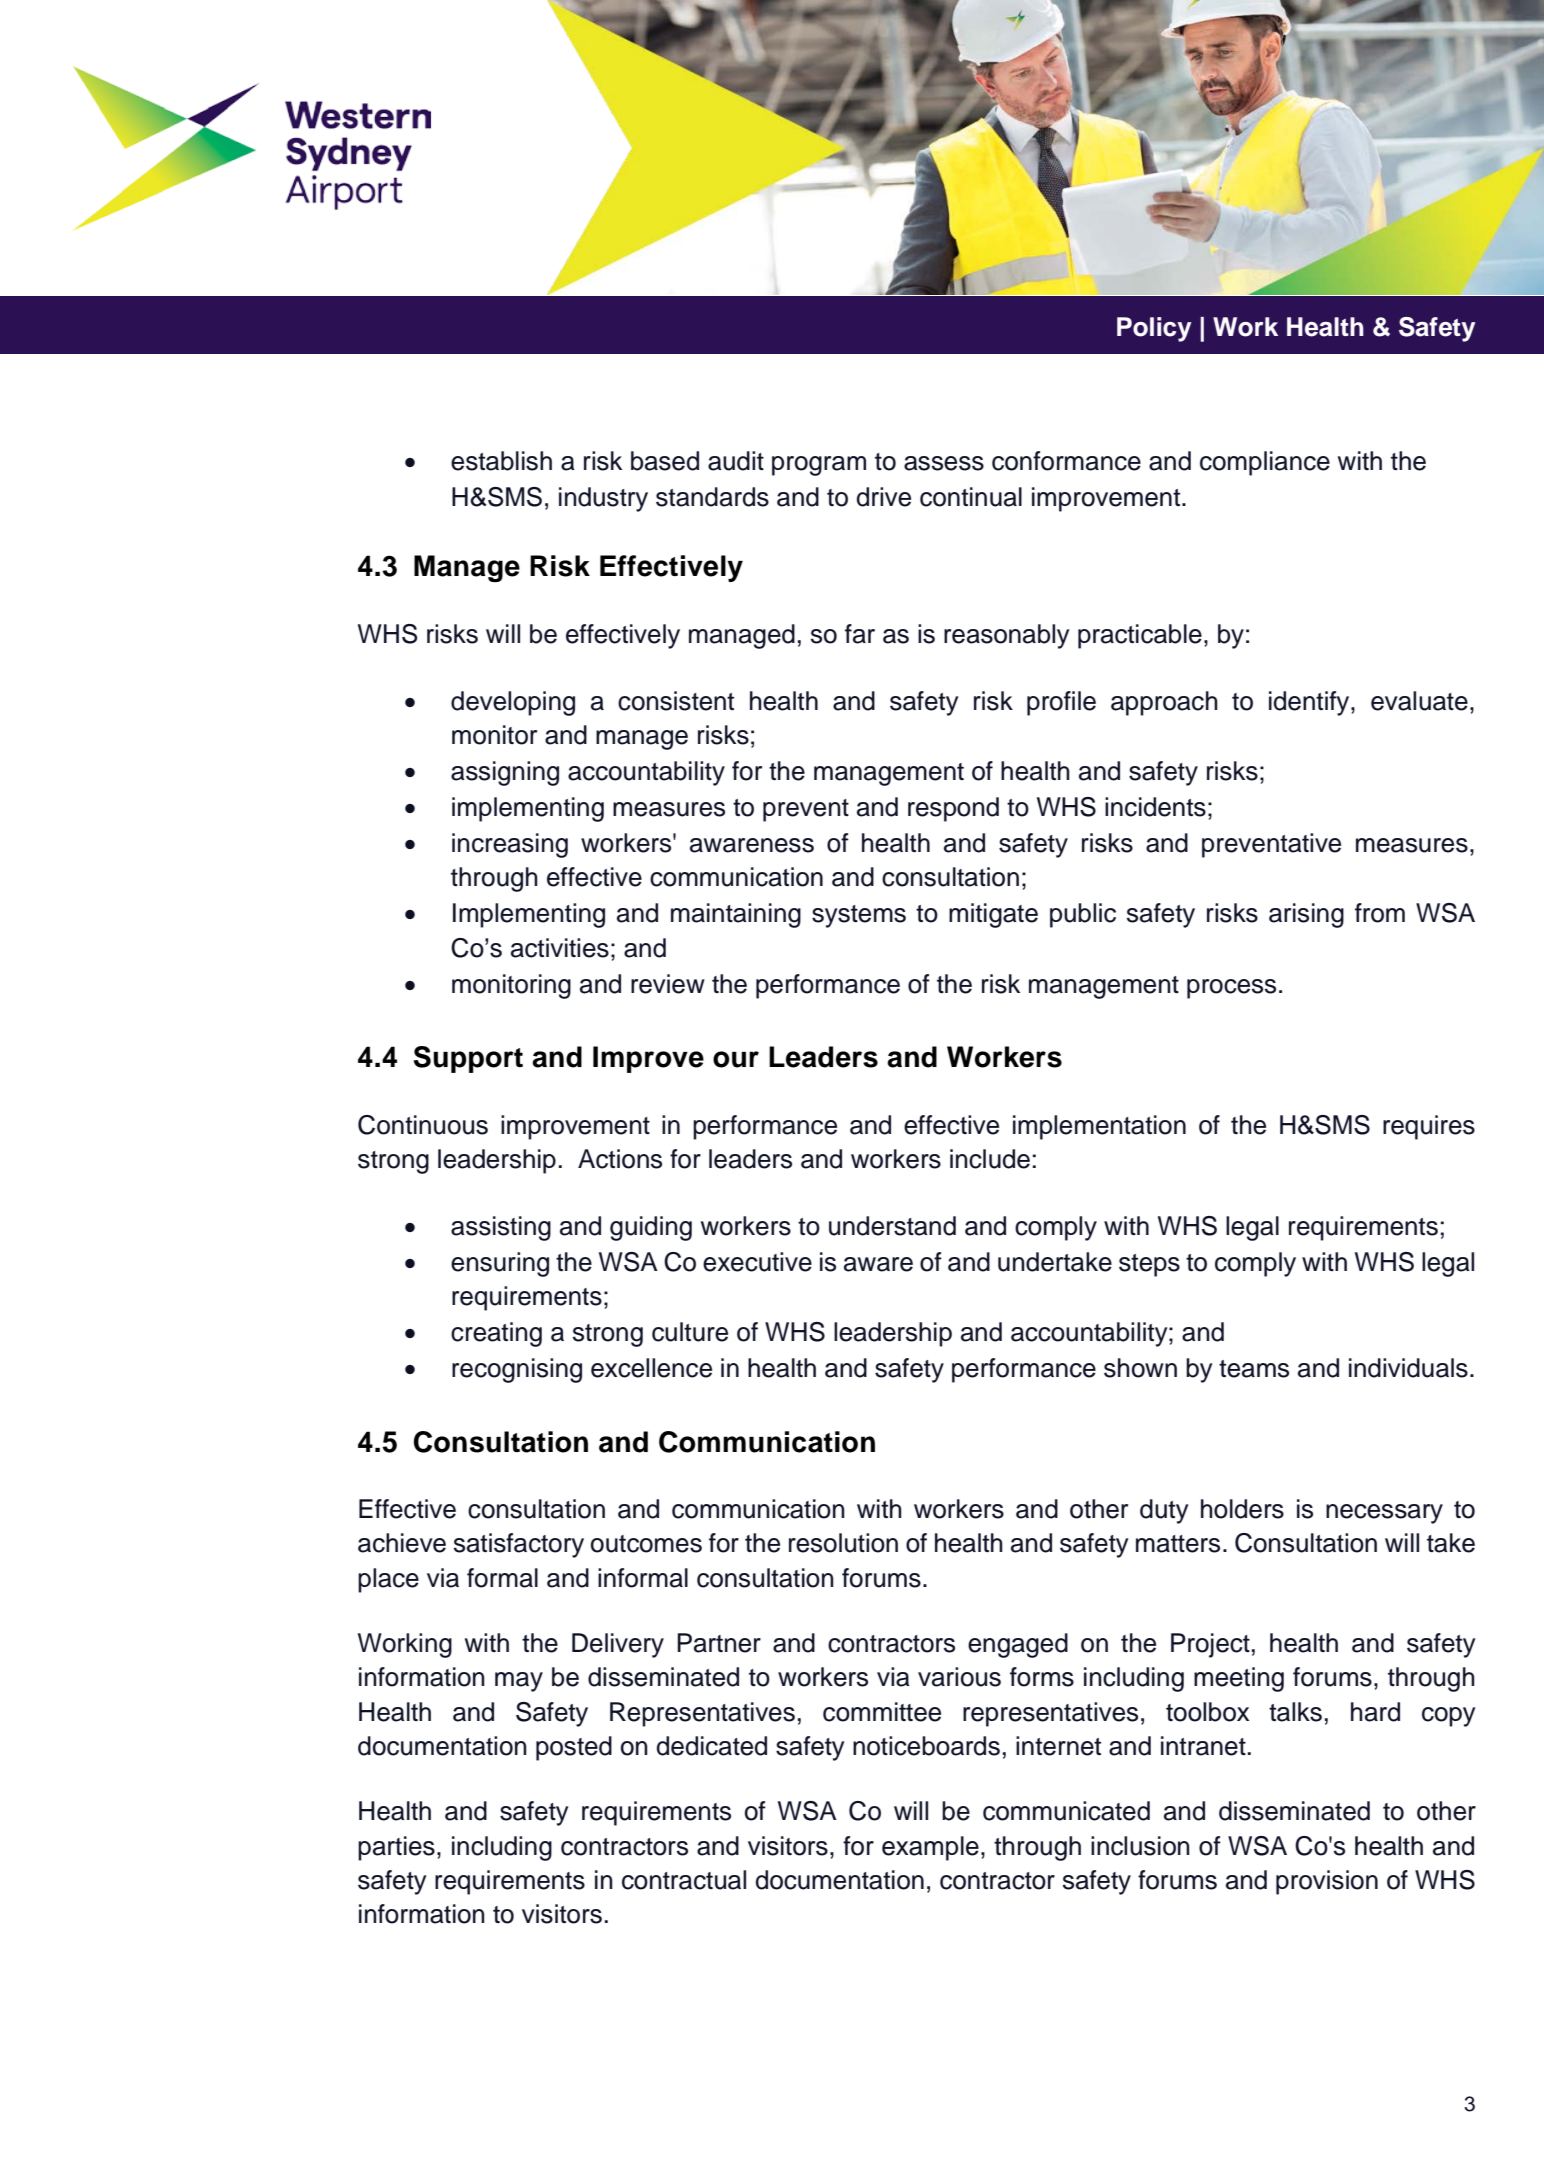 This image has height=2183, width=1544. What do you see at coordinates (501, 461) in the image?
I see `establish` at bounding box center [501, 461].
